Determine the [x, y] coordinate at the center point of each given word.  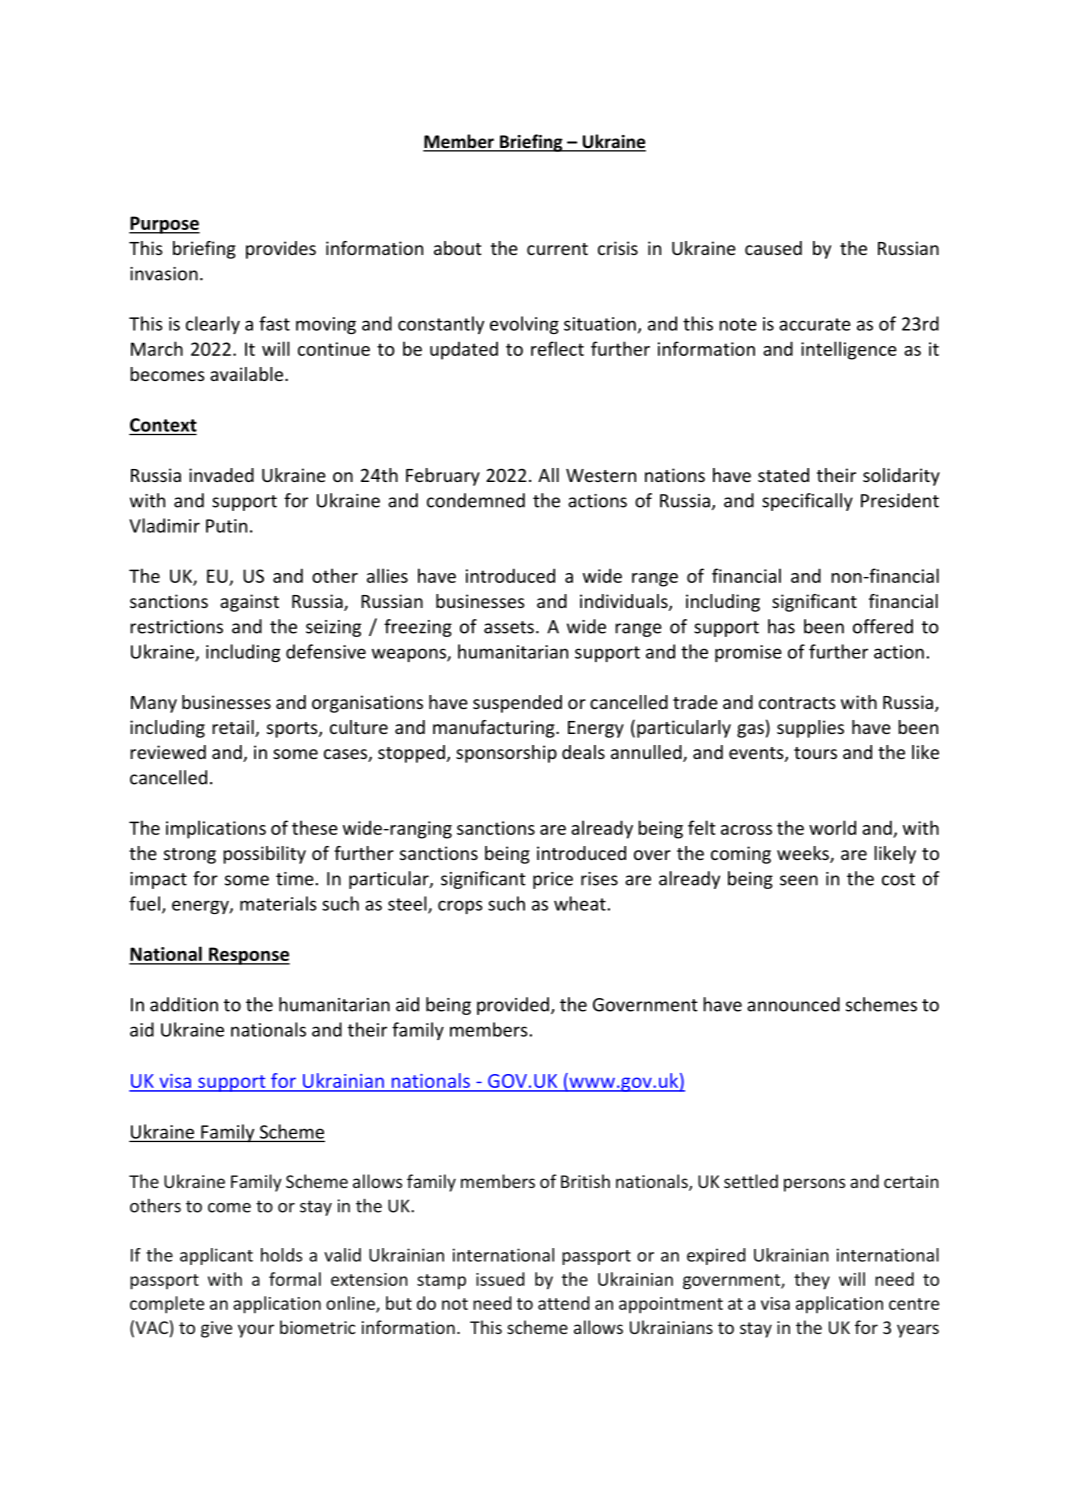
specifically [807, 502]
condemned [476, 500]
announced [793, 1004]
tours [815, 753]
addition [184, 1004]
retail [234, 728]
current [557, 249]
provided [513, 1006]
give [216, 1329]
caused [773, 248]
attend [564, 1303]
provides [281, 250]
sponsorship [506, 754]
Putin [226, 526]
